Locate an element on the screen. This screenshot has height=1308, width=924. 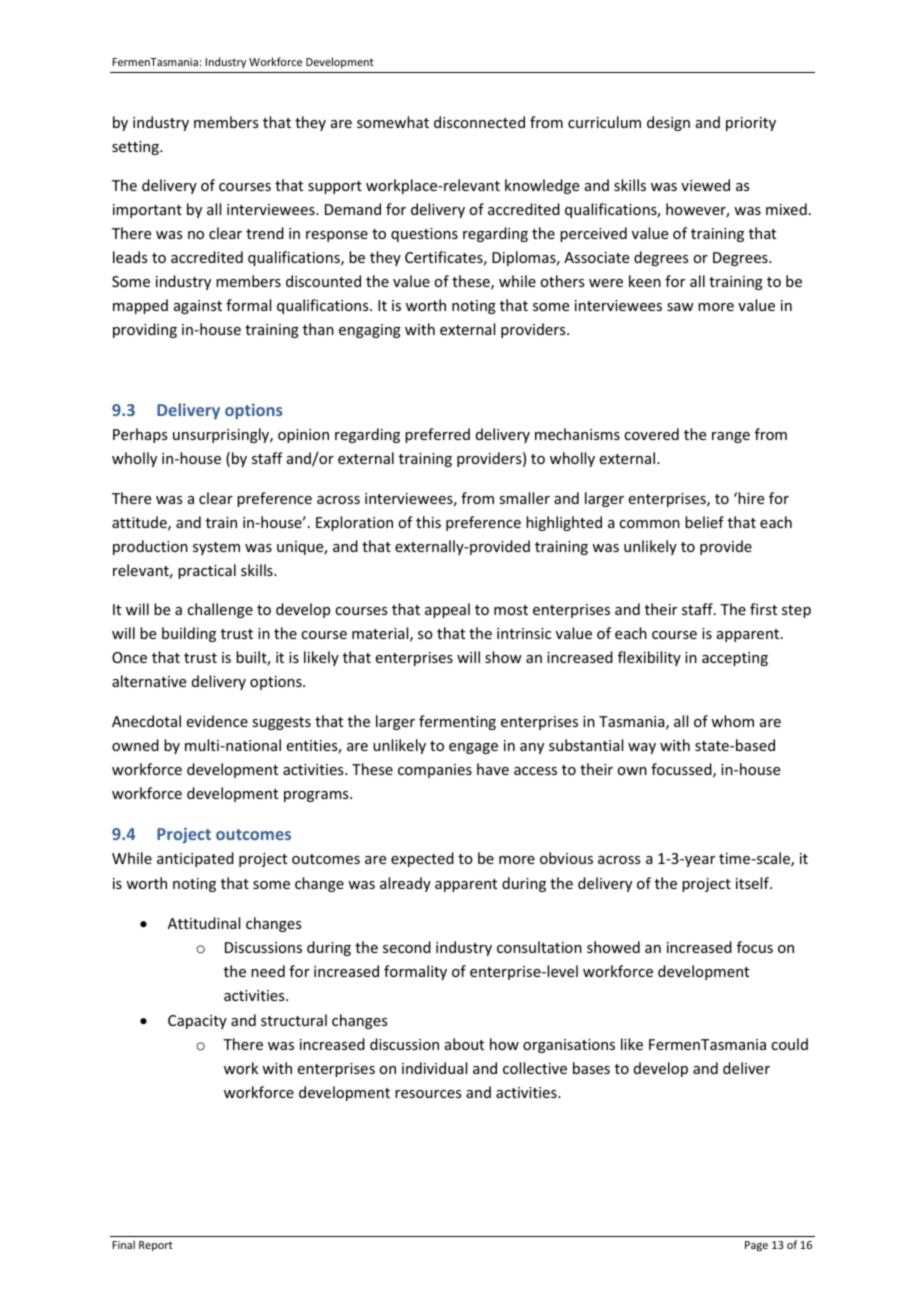
resources is located at coordinates (428, 1094).
